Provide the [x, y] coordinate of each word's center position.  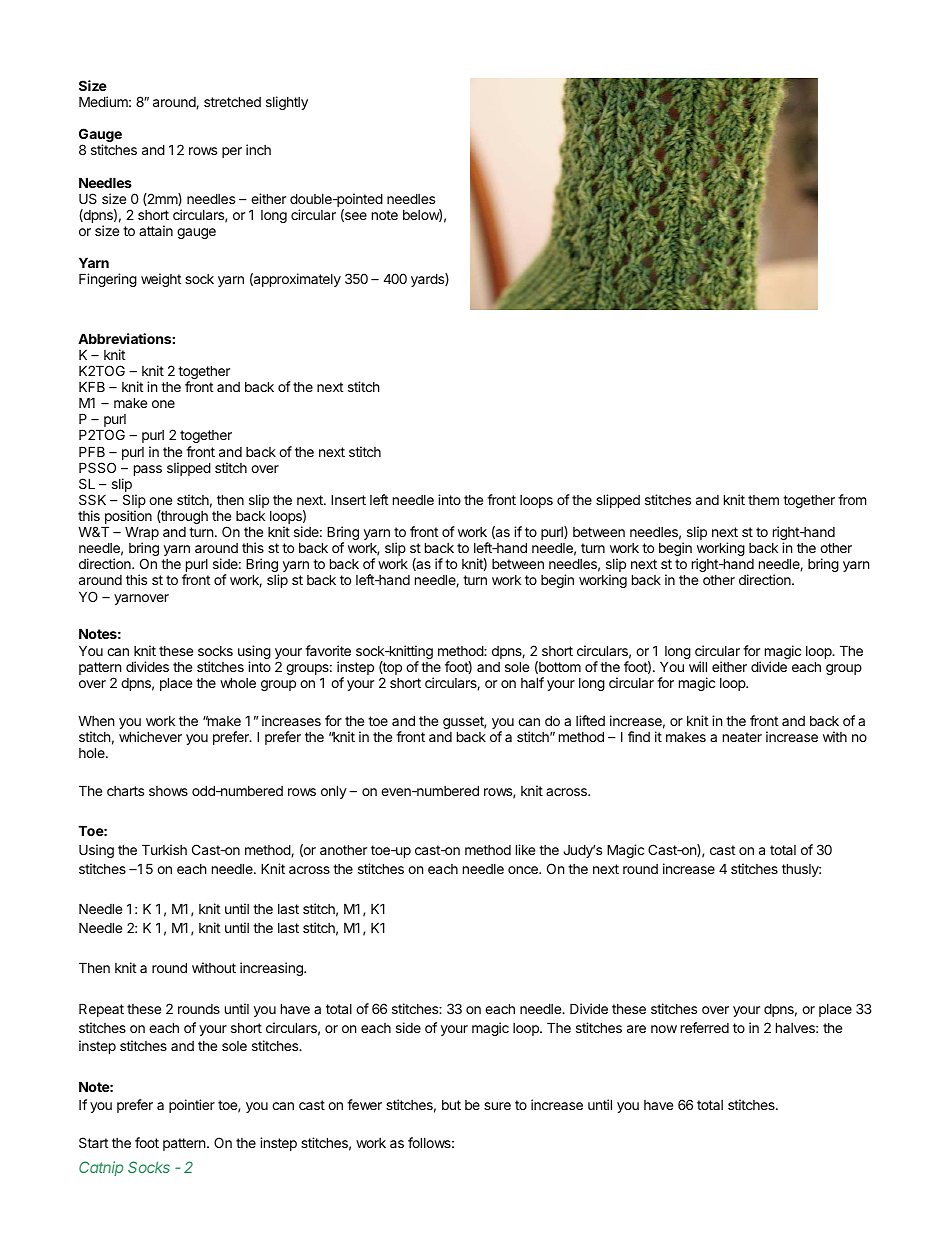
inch [258, 149]
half [532, 682]
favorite [328, 650]
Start [93, 1142]
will [698, 666]
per [232, 152]
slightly [287, 103]
